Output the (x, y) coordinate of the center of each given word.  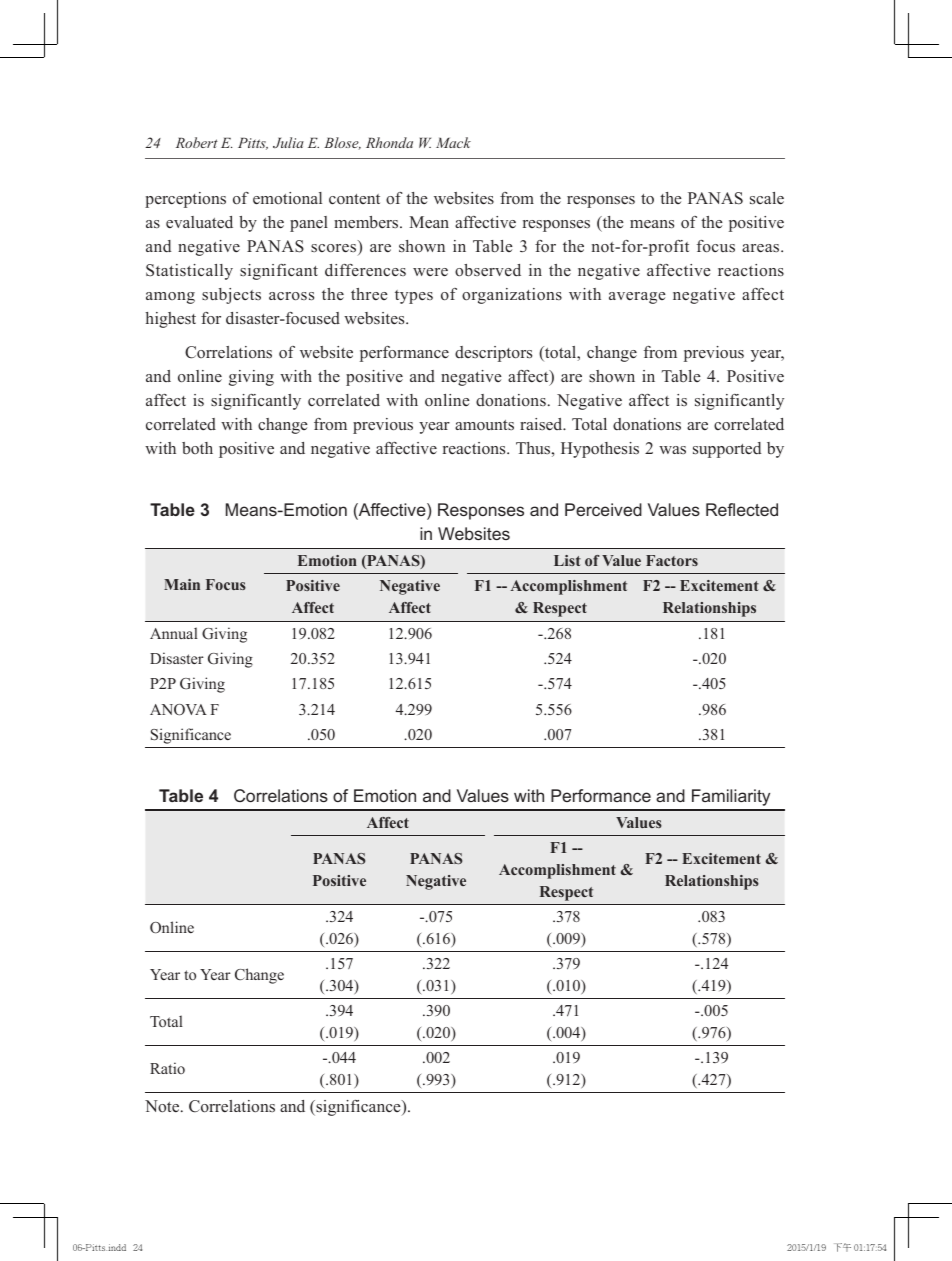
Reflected (742, 509)
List (567, 560)
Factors (672, 560)
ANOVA (178, 710)
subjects (231, 296)
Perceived (603, 509)
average (637, 298)
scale (767, 198)
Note (163, 1106)
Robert (197, 142)
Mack (453, 142)
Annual (174, 633)
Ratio (167, 1068)
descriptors (493, 354)
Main (182, 584)
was (672, 450)
